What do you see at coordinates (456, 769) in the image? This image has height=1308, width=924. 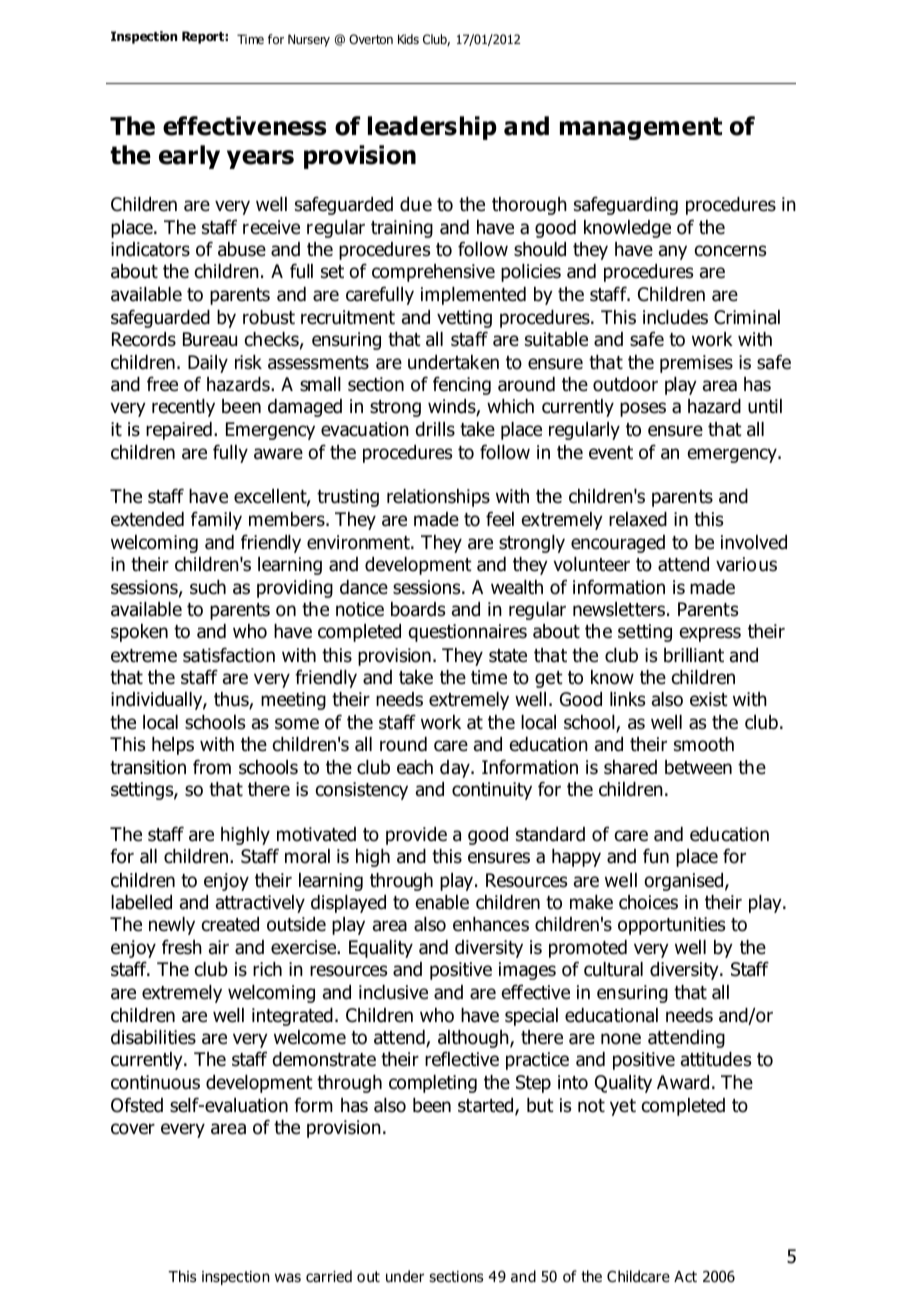 I see `day` at bounding box center [456, 769].
